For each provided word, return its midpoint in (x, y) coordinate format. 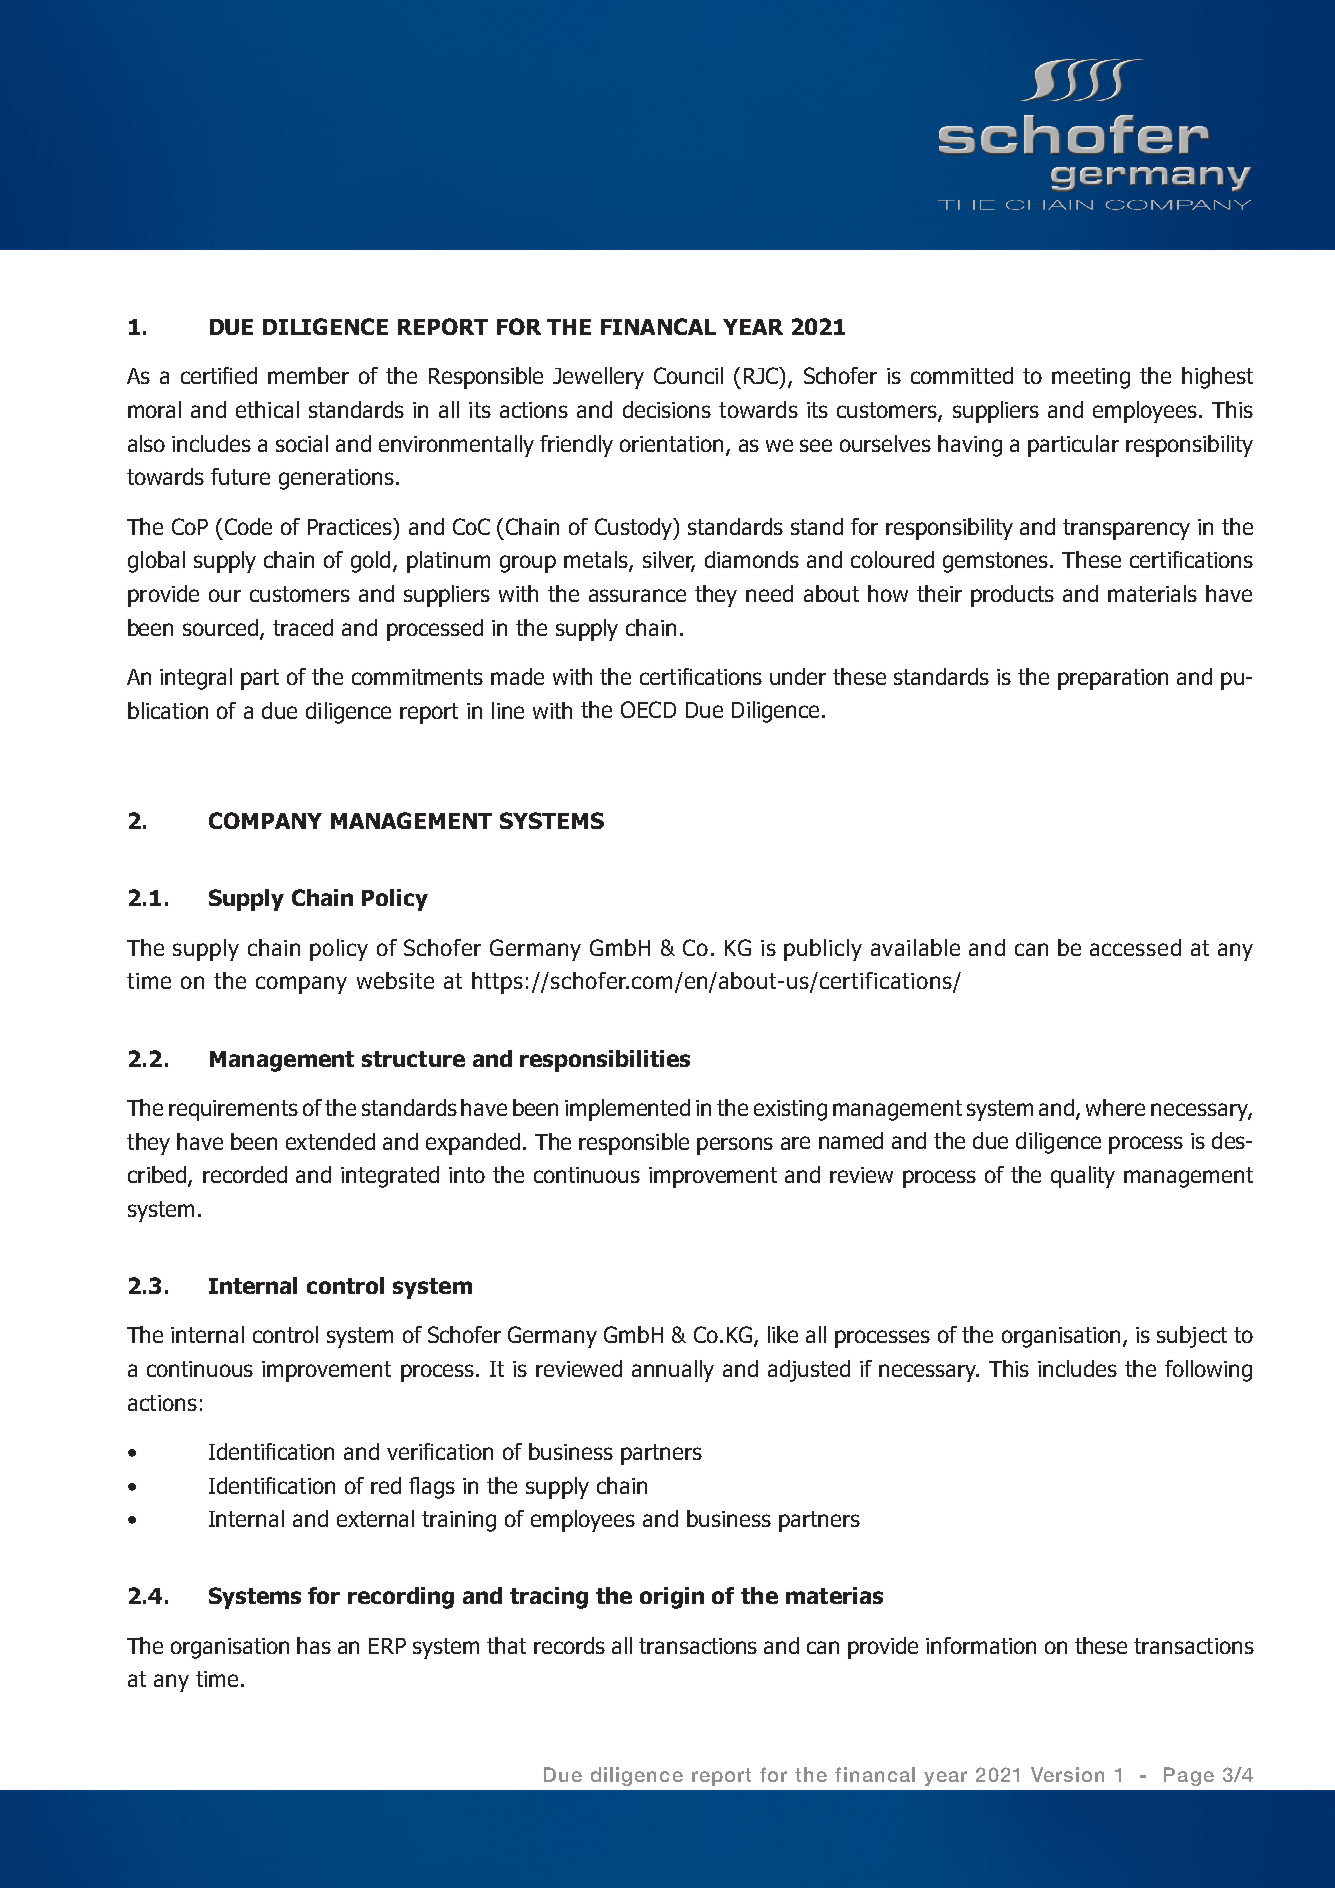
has (314, 1645)
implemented (627, 1110)
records (569, 1645)
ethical (267, 409)
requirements (233, 1110)
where (1115, 1107)
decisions (667, 409)
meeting (1091, 378)
